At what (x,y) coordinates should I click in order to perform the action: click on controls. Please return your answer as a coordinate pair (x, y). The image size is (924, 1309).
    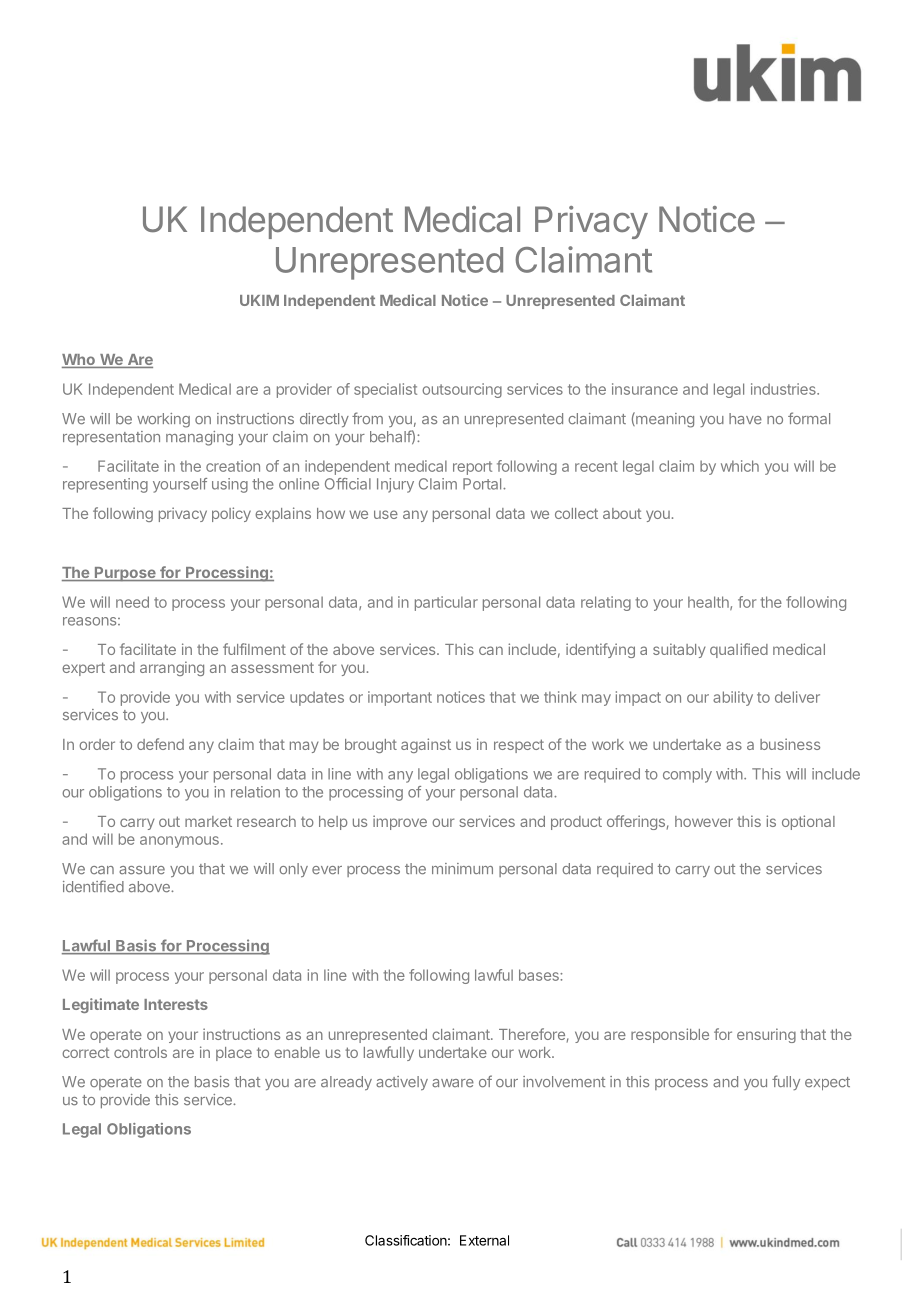
    Looking at the image, I should click on (140, 1052).
